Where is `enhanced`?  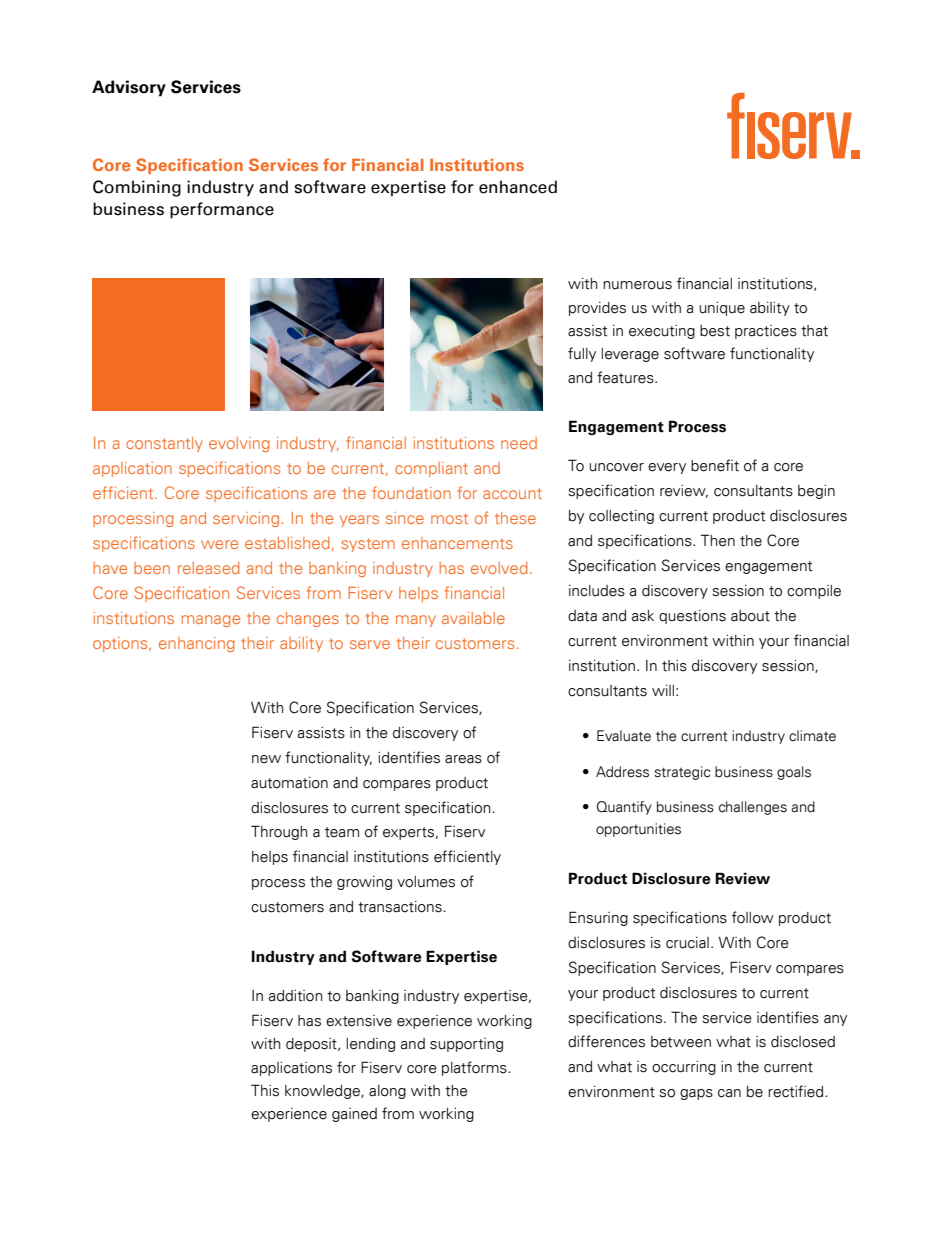 enhanced is located at coordinates (518, 187).
